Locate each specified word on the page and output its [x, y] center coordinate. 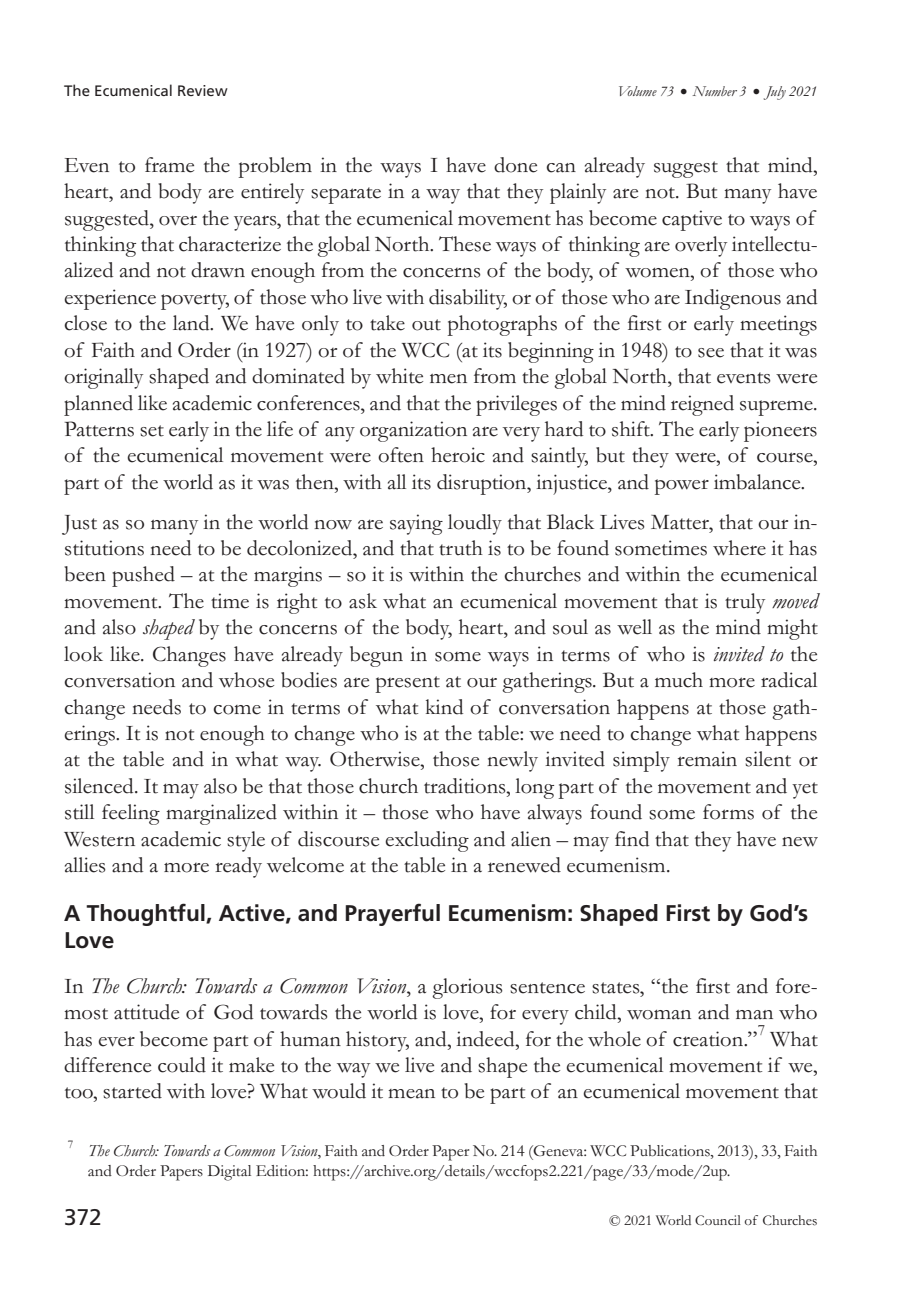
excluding [427, 841]
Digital [229, 1173]
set [152, 431]
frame [169, 165]
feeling [131, 814]
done [515, 165]
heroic [458, 455]
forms [728, 812]
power [682, 487]
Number [714, 91]
